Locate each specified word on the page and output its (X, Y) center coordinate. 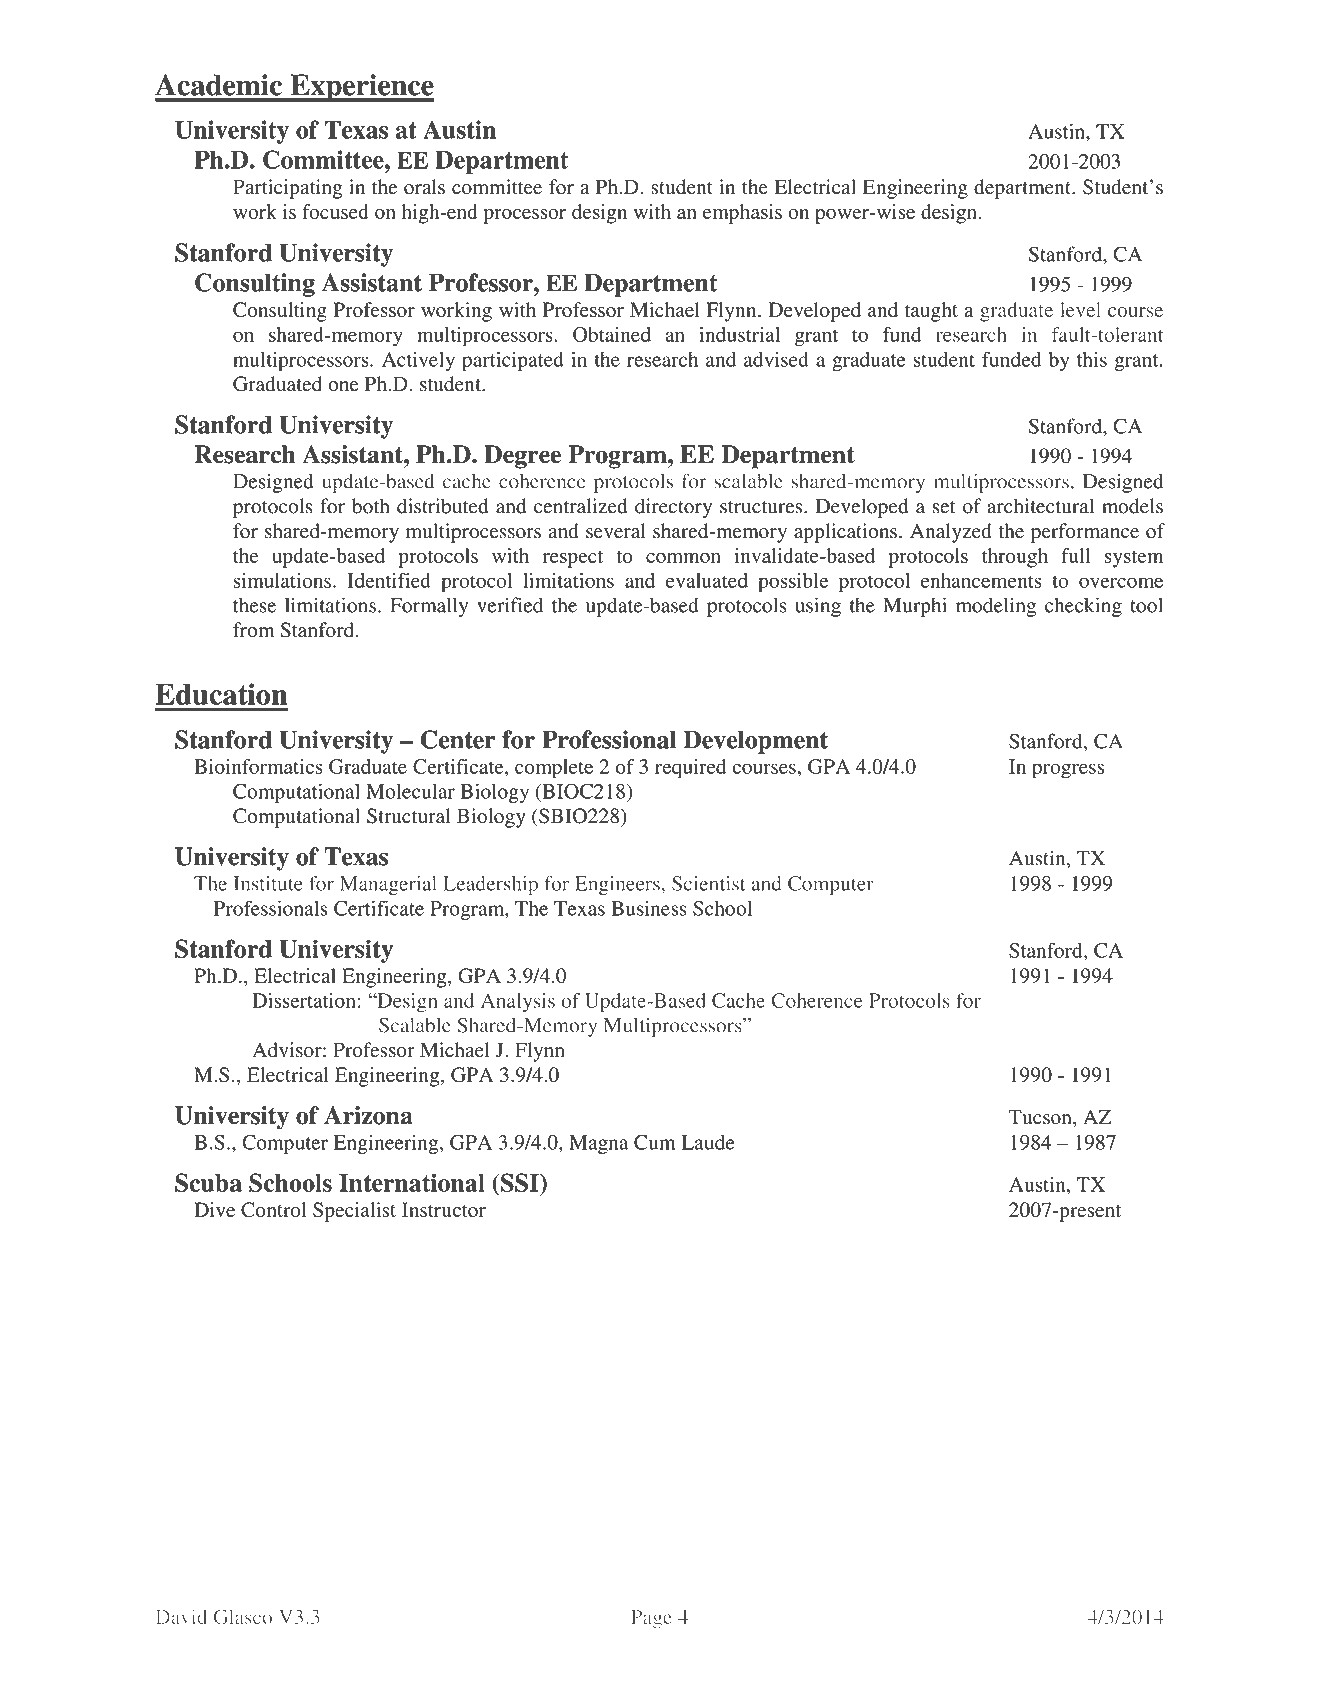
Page (651, 1619)
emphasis (742, 214)
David (181, 1616)
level (1080, 309)
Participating (287, 189)
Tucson (1041, 1118)
